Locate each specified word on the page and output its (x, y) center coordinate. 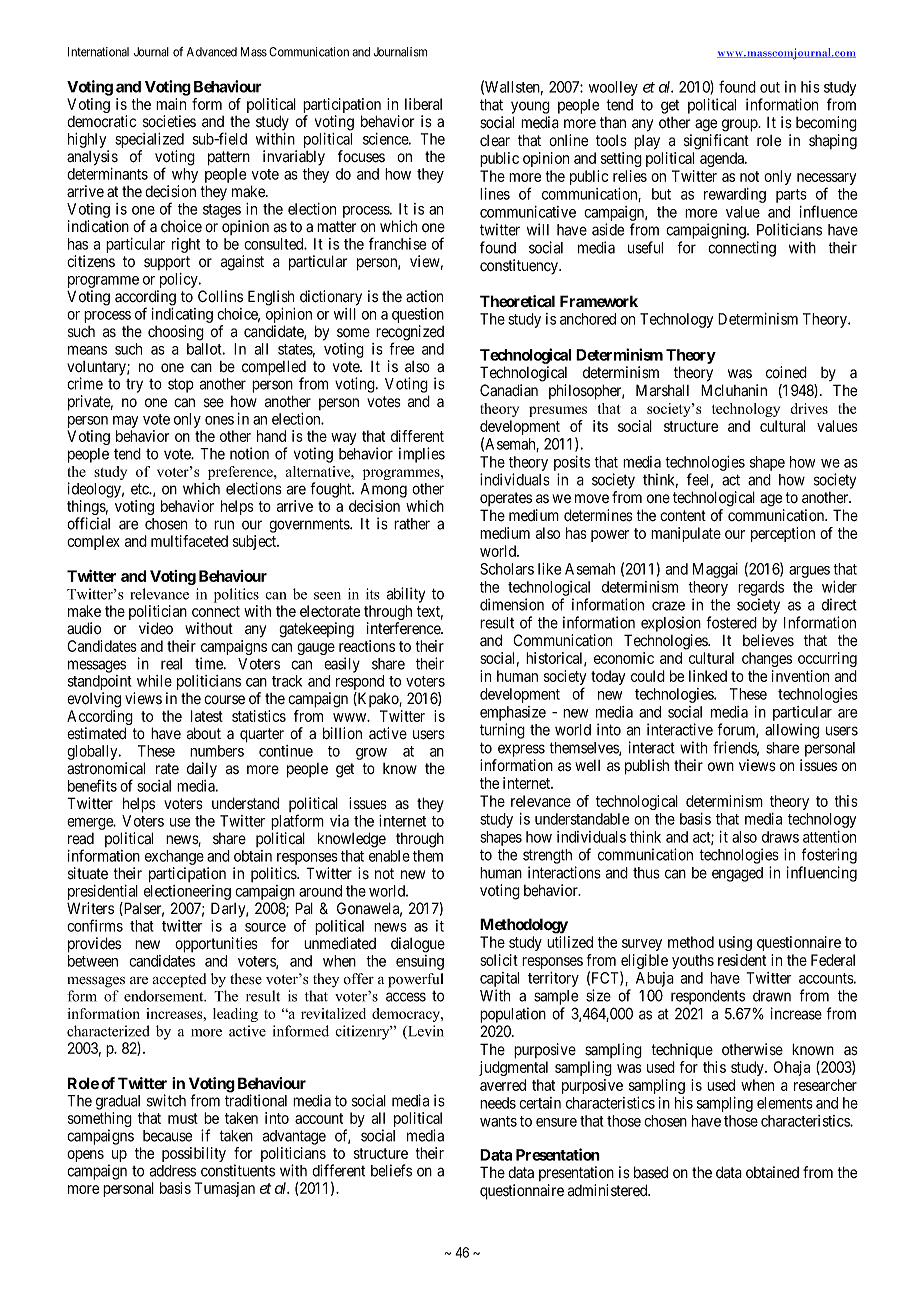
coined (786, 372)
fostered (731, 622)
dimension (512, 604)
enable (389, 856)
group (741, 125)
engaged (737, 874)
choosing (176, 333)
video (156, 628)
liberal (423, 104)
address (173, 1171)
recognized (410, 334)
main (171, 104)
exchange (174, 857)
